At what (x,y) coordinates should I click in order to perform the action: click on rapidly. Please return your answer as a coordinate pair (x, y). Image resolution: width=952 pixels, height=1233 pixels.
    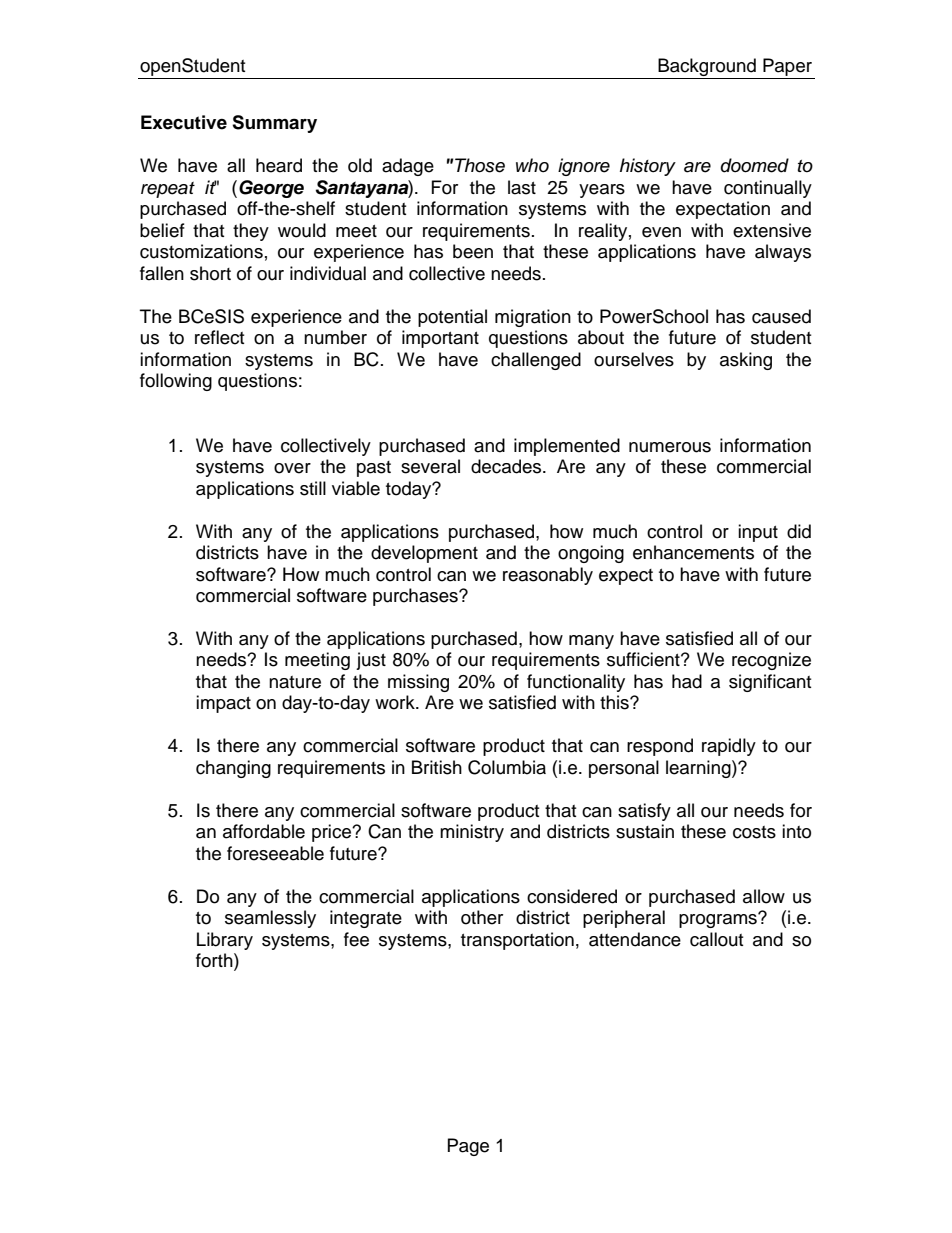
    Looking at the image, I should click on (729, 747).
